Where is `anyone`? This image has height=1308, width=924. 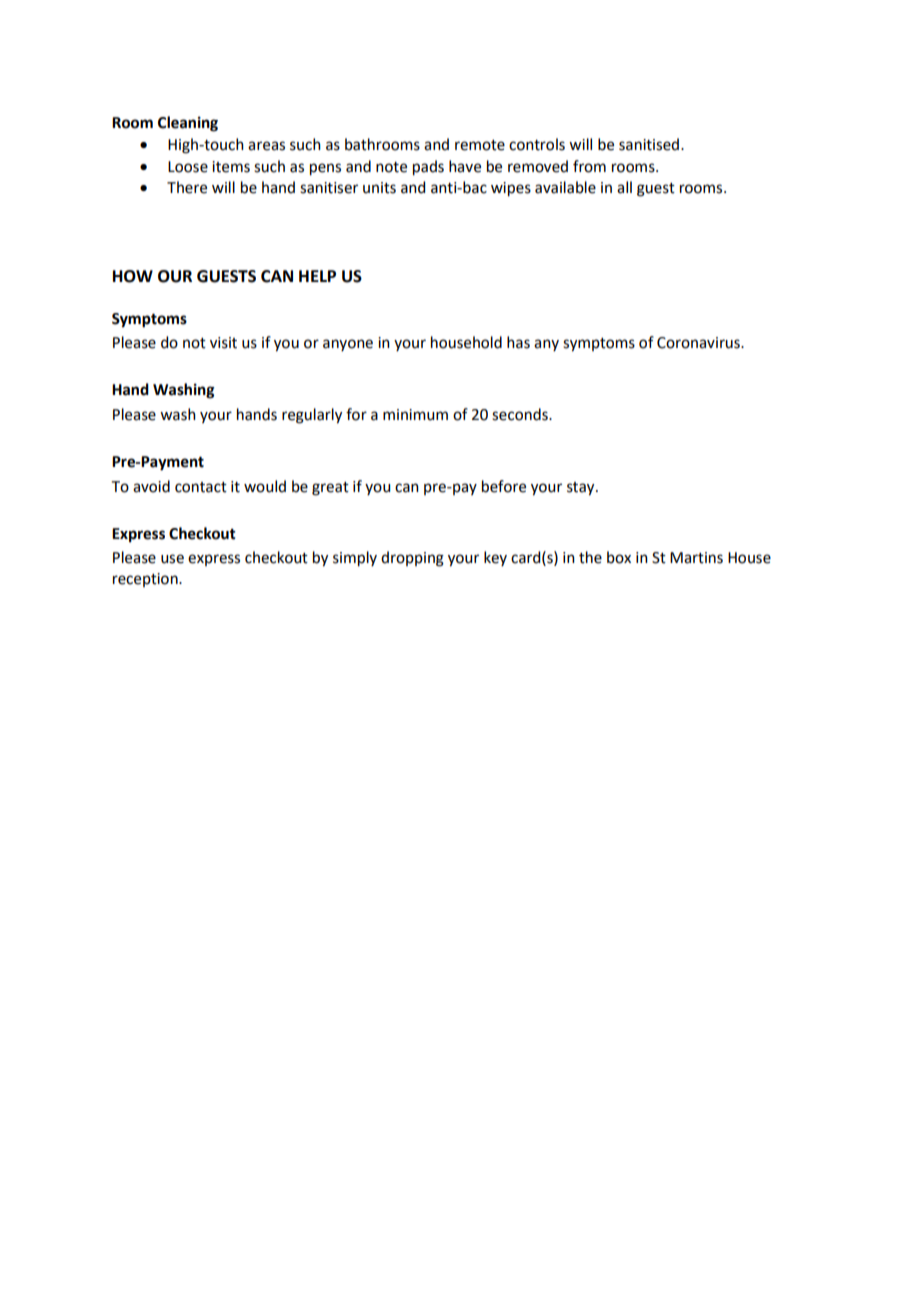
anyone is located at coordinates (348, 345).
